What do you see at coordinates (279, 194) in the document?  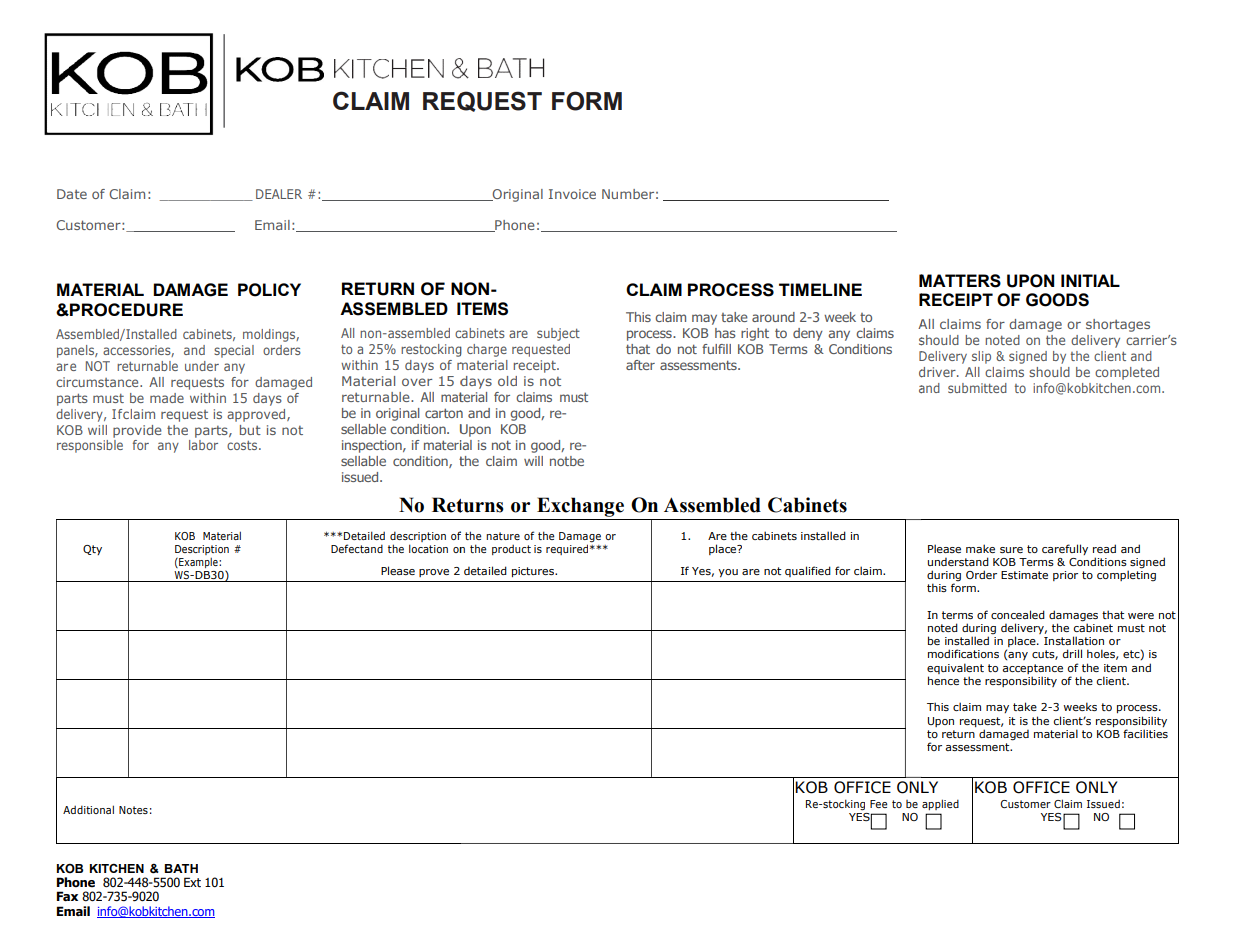 I see `DEALER` at bounding box center [279, 194].
